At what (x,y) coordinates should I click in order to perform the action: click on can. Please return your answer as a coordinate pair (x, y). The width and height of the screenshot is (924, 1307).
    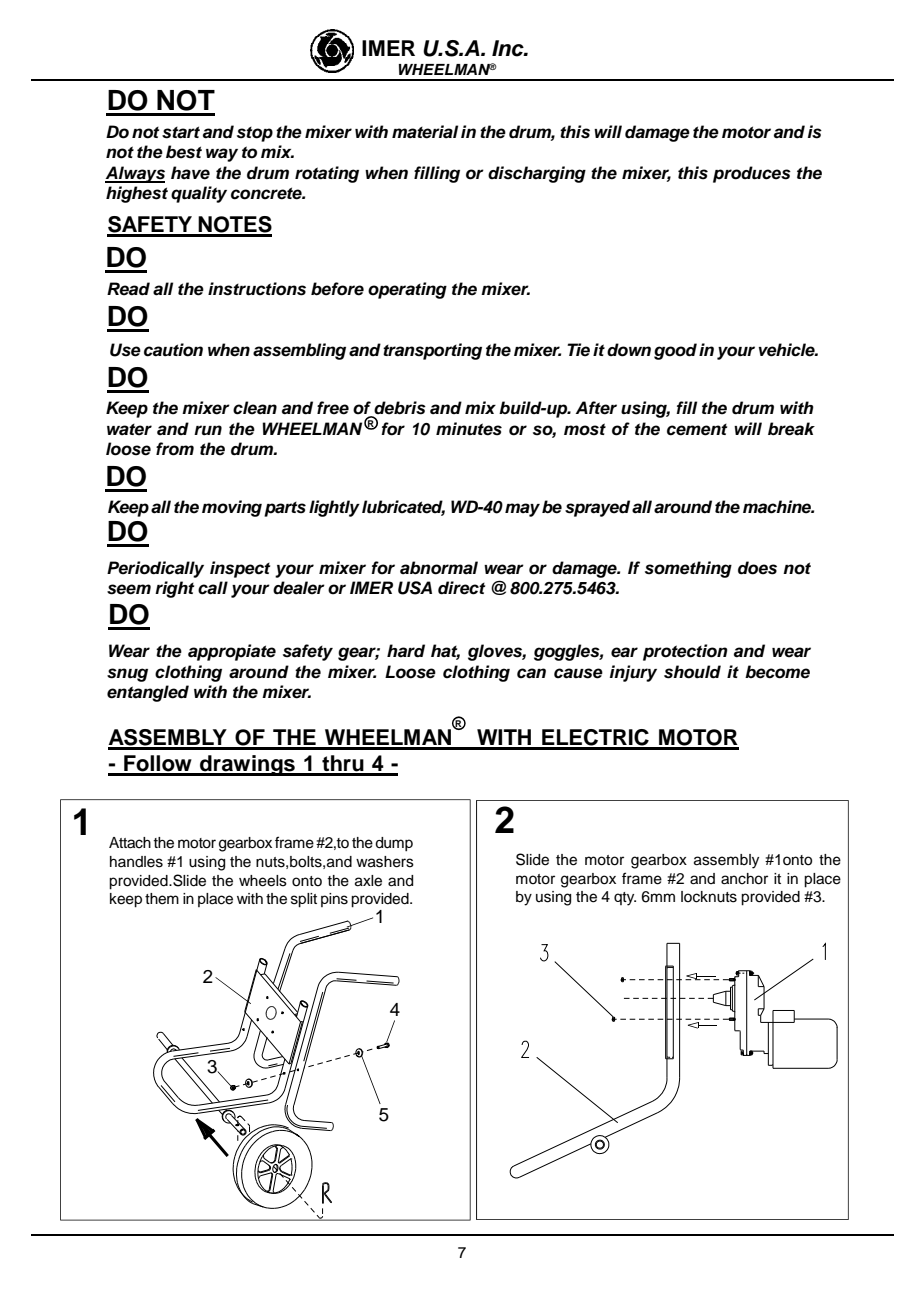
    Looking at the image, I should click on (531, 673).
